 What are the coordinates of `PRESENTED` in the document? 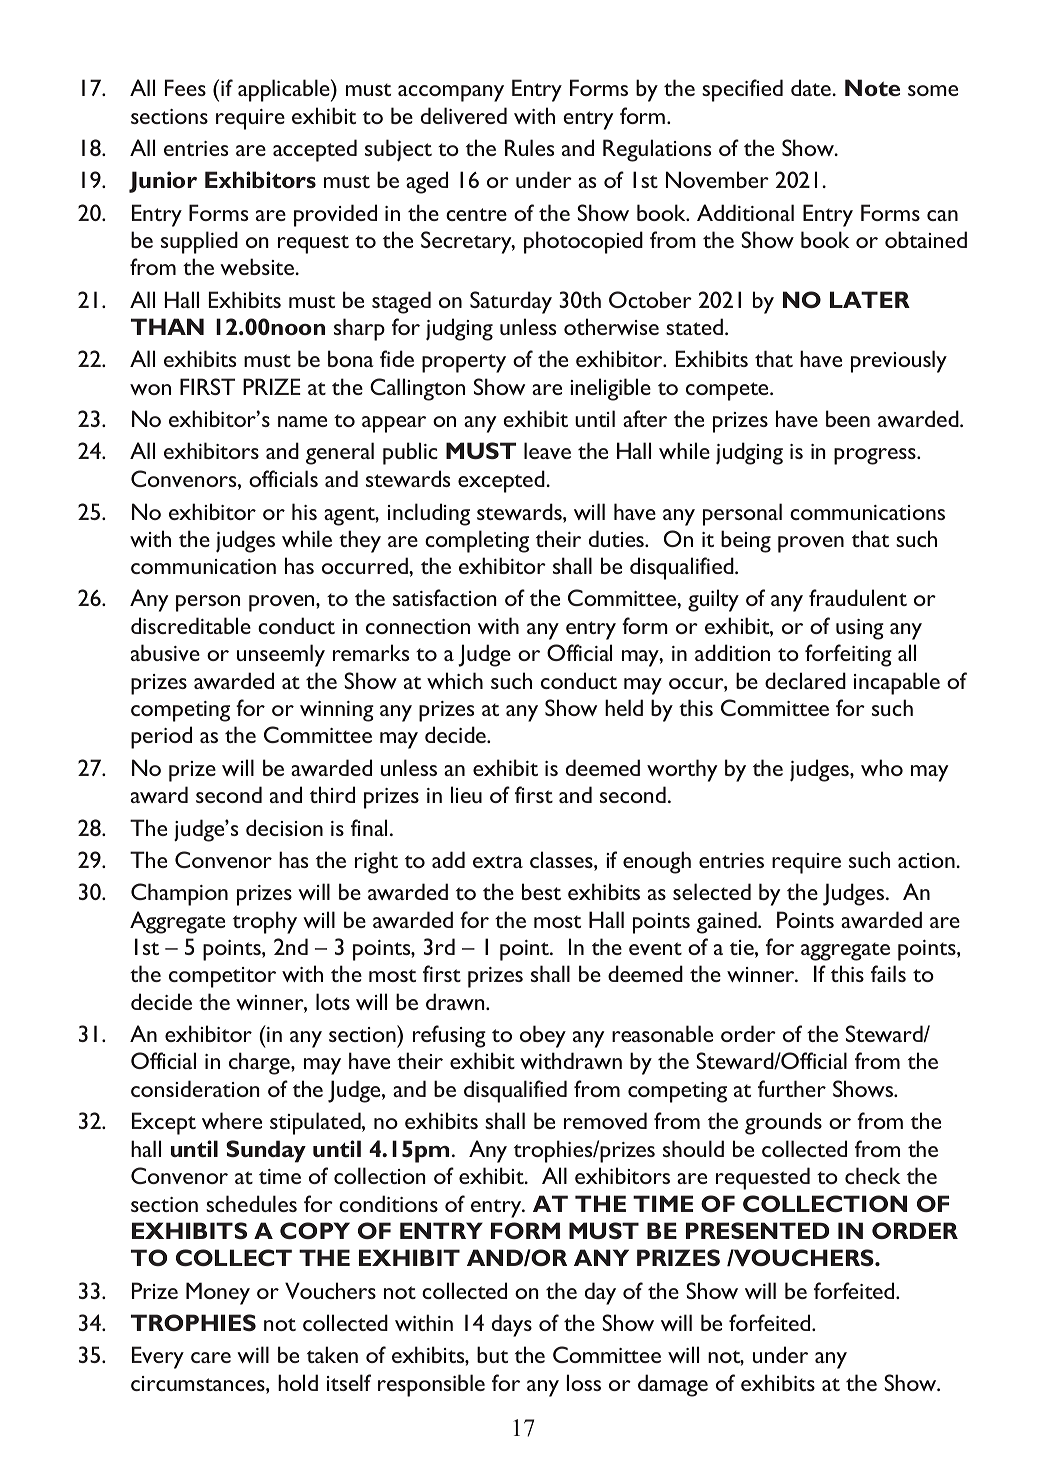 It's located at (757, 1230).
